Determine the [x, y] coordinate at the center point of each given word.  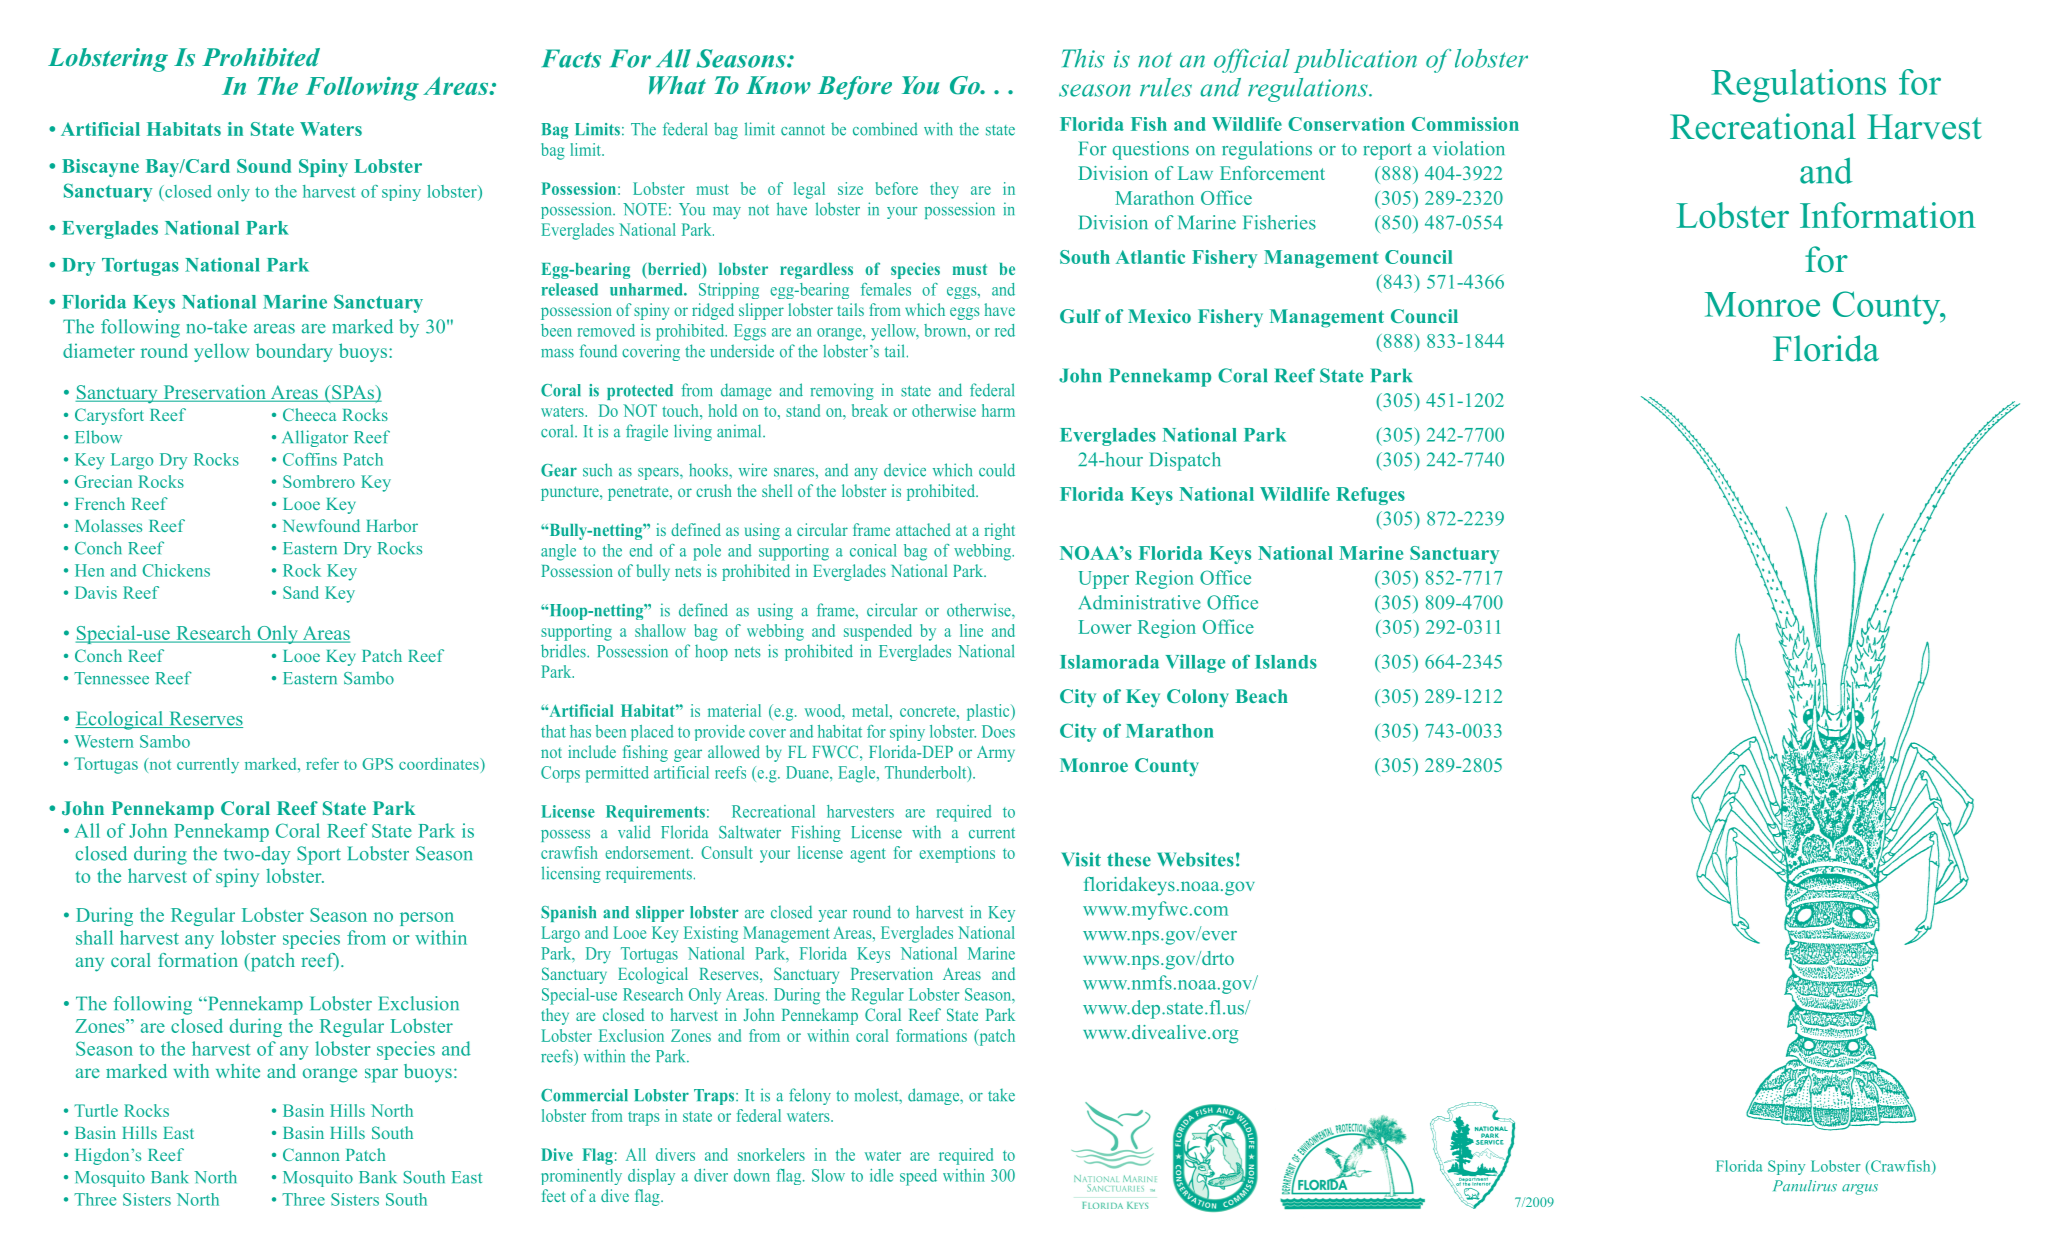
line [971, 630]
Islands [1286, 662]
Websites [1195, 859]
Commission [1465, 124]
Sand [300, 592]
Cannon [311, 1154]
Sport [319, 855]
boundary [294, 352]
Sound [264, 166]
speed [918, 1177]
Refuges [1370, 496]
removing [842, 391]
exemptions [957, 854]
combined [885, 129]
